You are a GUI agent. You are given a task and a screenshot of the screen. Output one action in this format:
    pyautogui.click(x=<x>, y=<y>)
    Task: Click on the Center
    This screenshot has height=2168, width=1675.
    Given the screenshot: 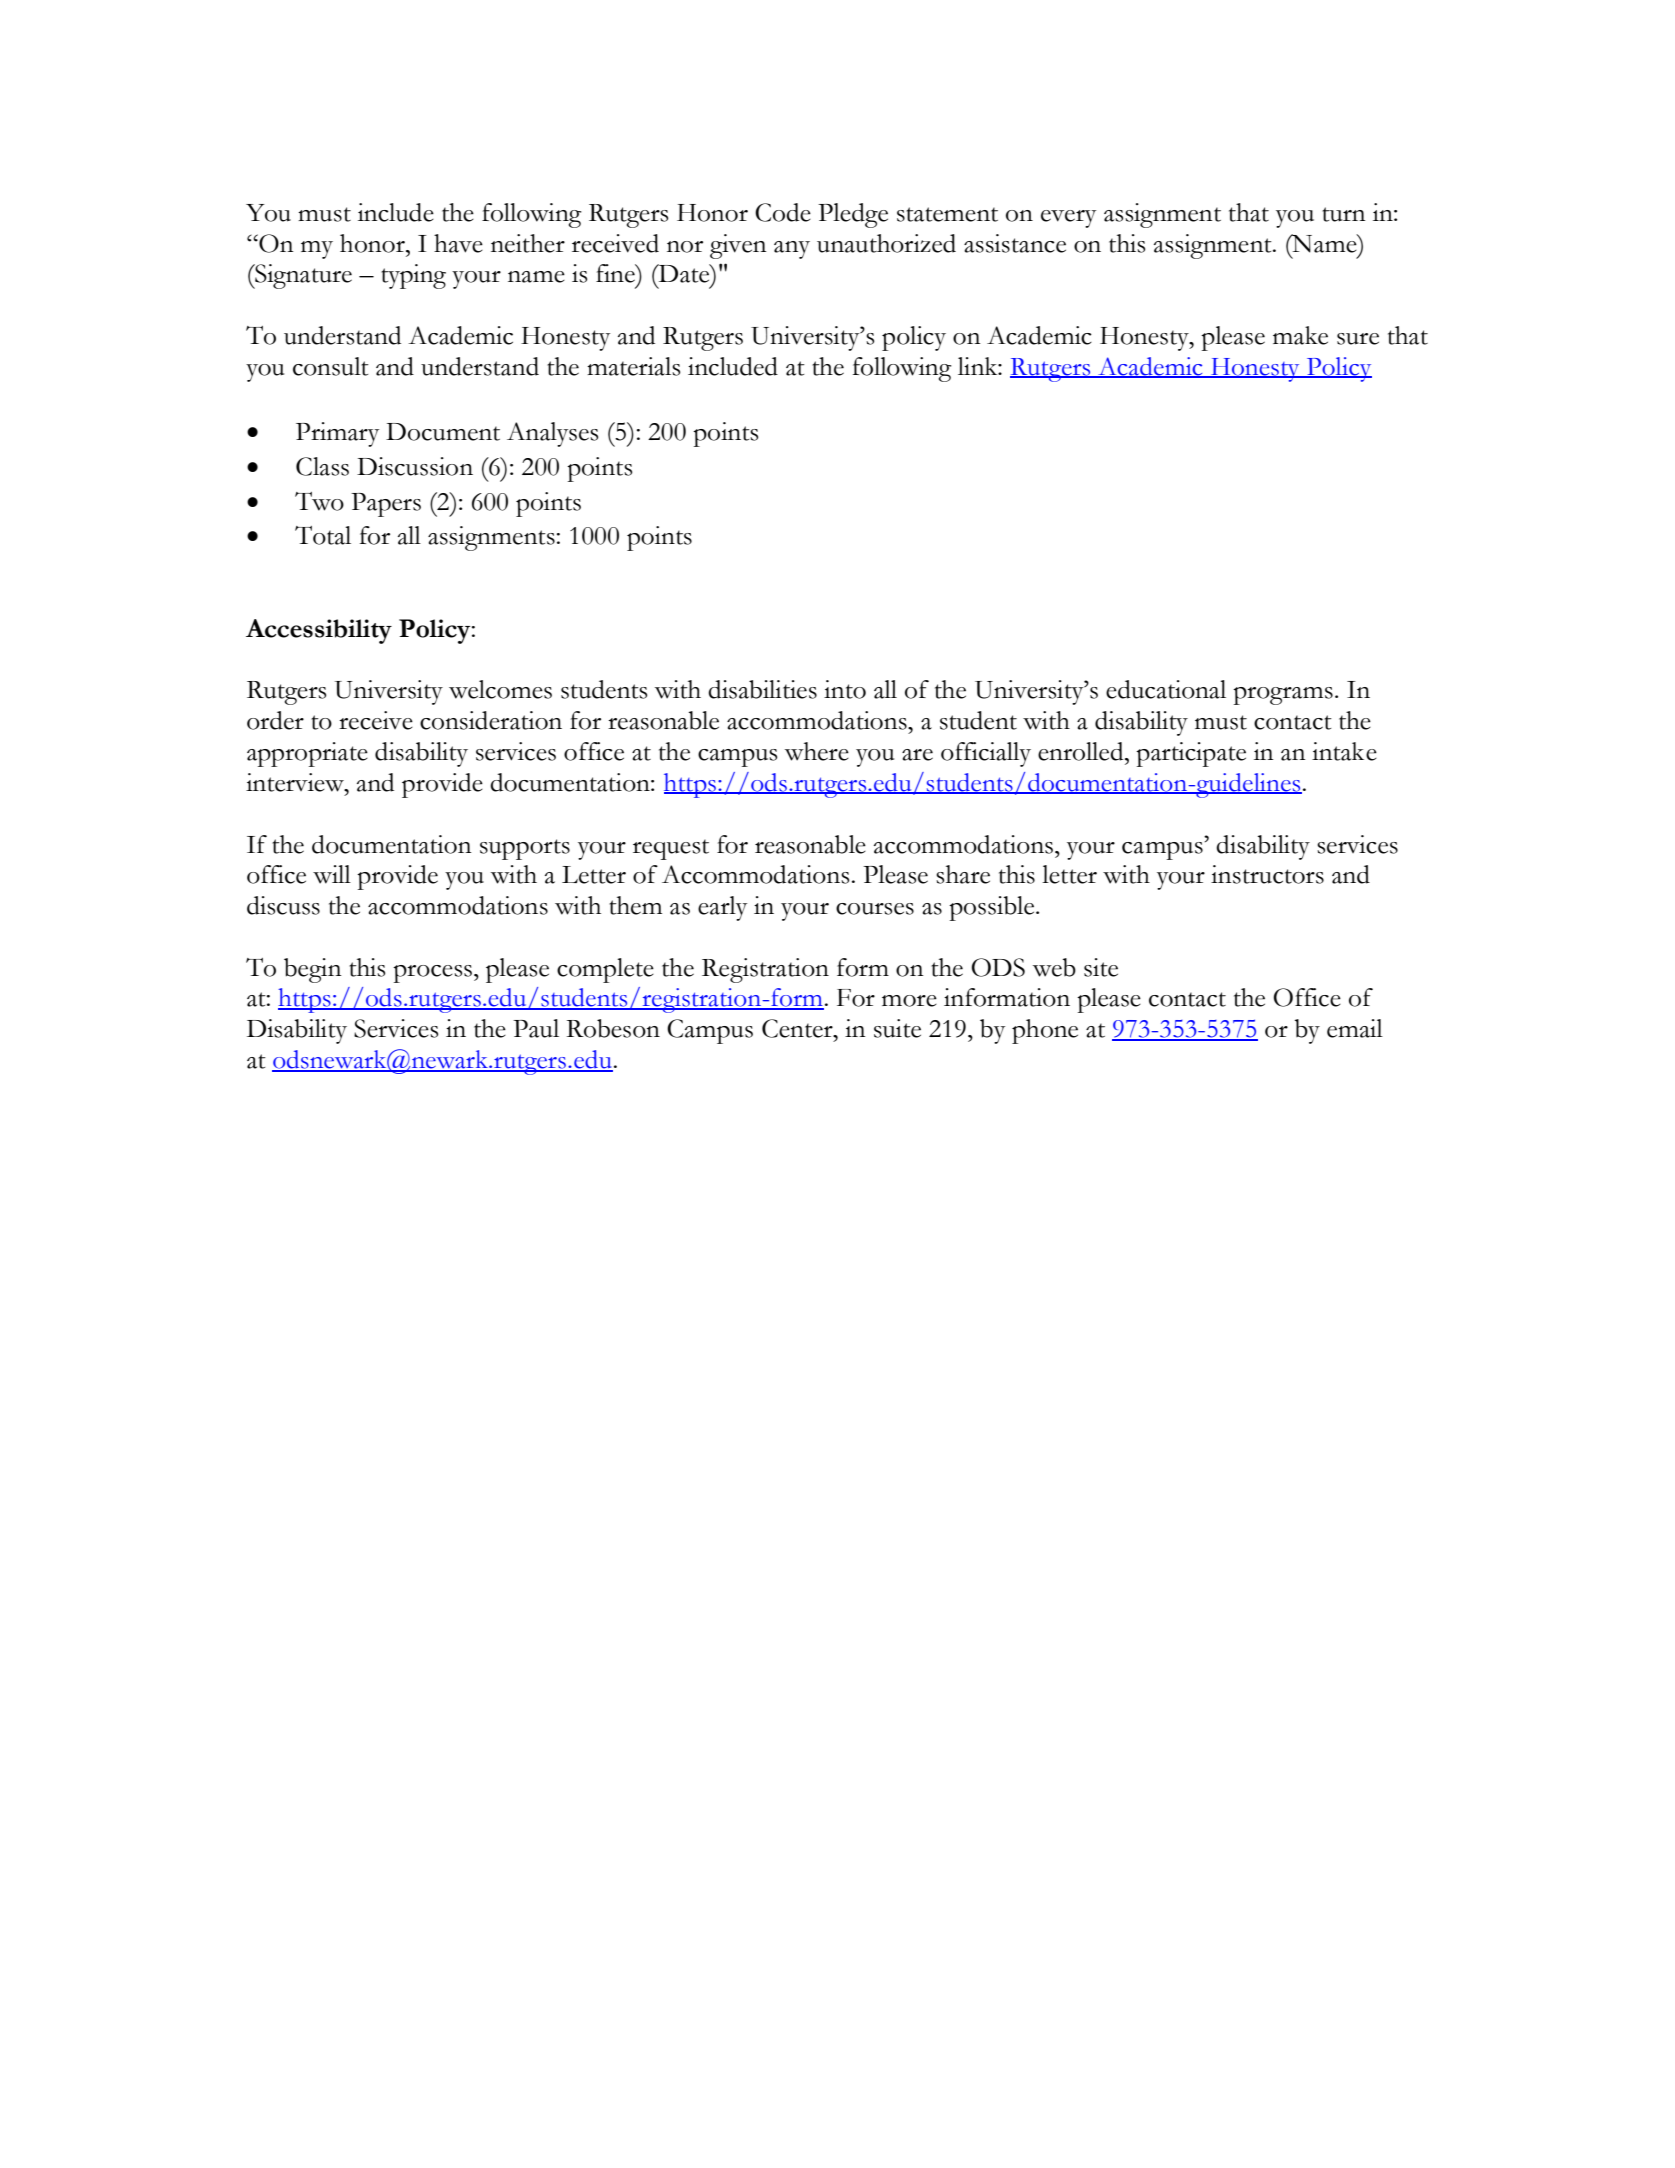 What is the action you would take?
    pyautogui.click(x=798, y=1028)
